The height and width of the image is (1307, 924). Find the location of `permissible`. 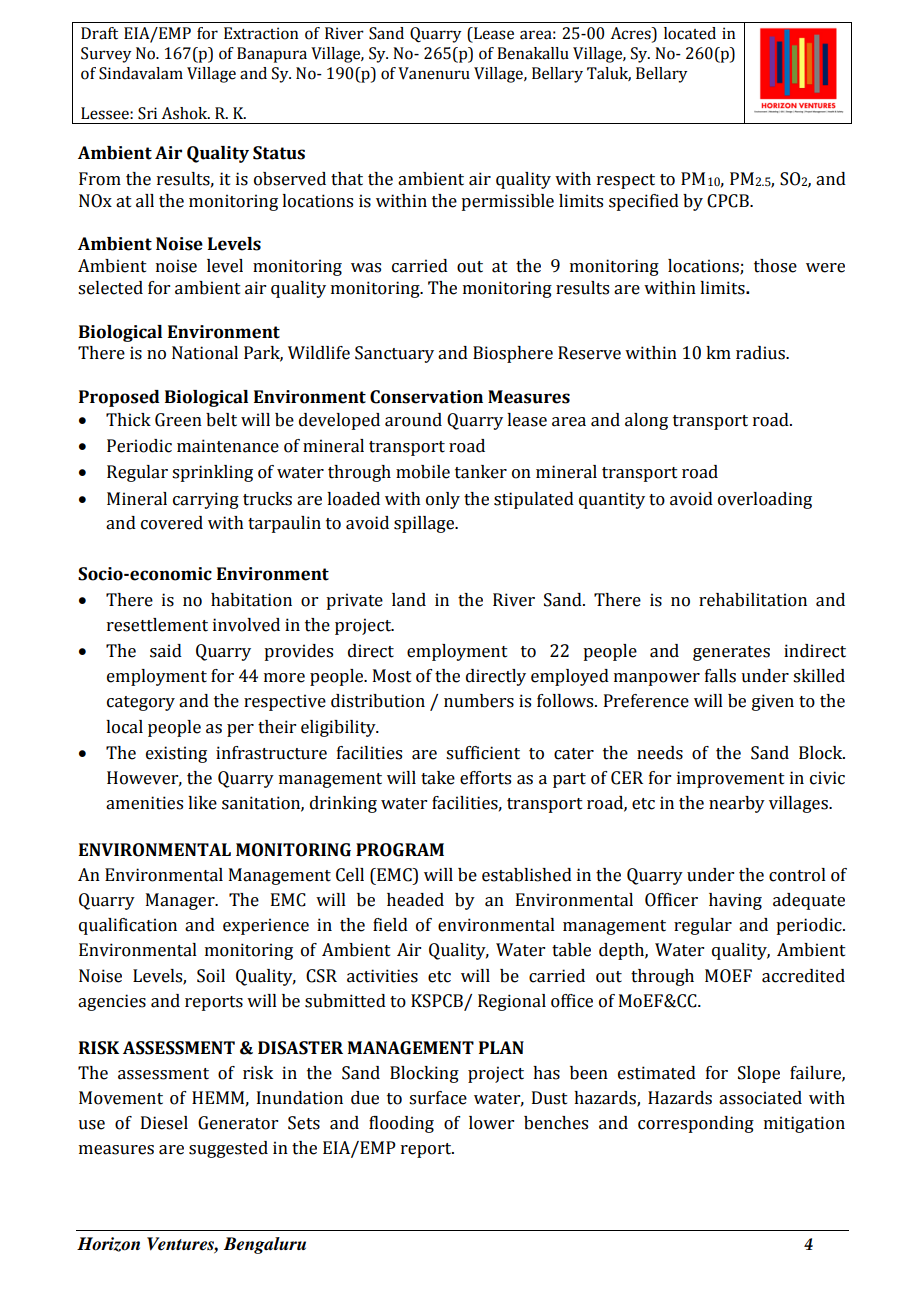

permissible is located at coordinates (507, 202).
